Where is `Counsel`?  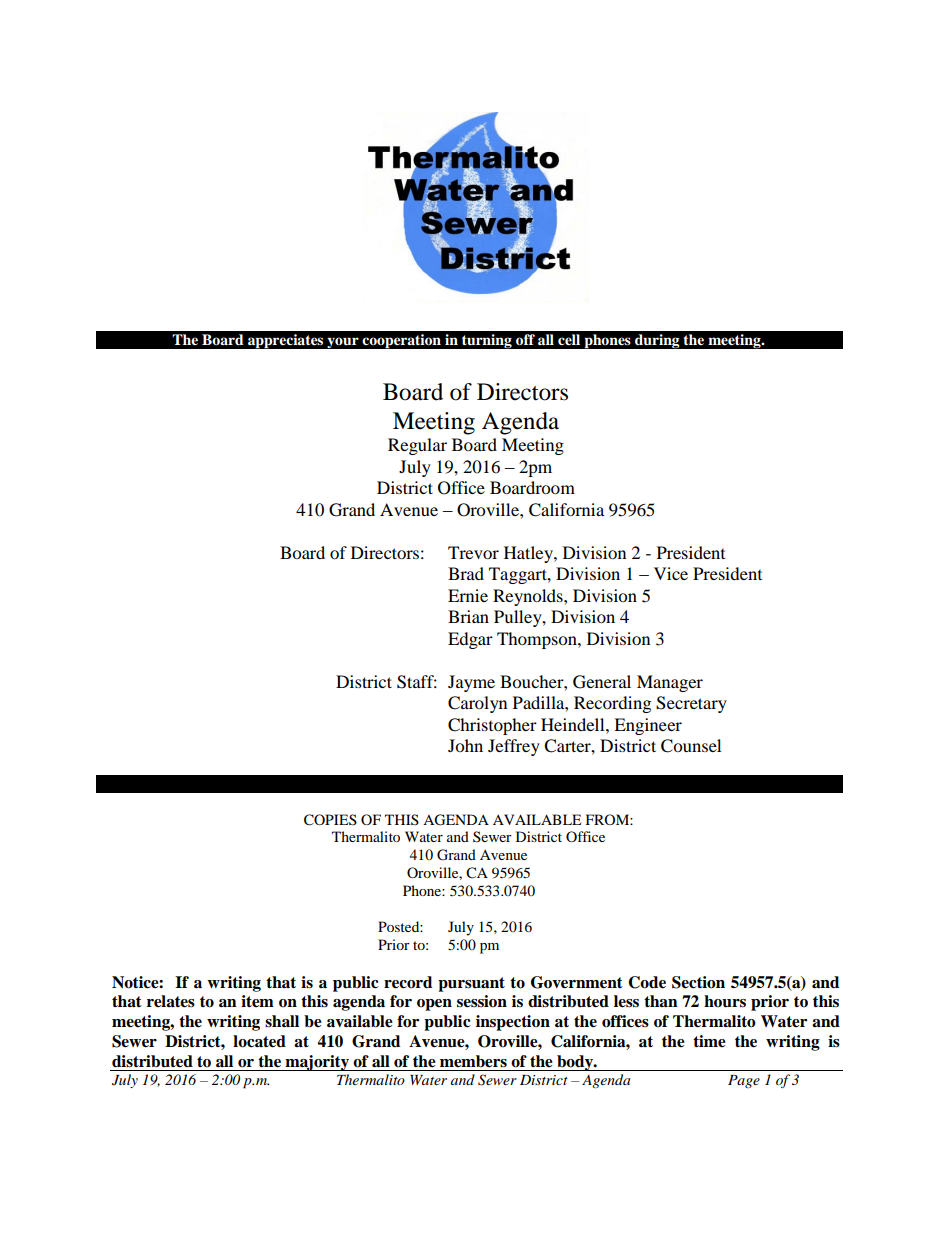
Counsel is located at coordinates (691, 746).
